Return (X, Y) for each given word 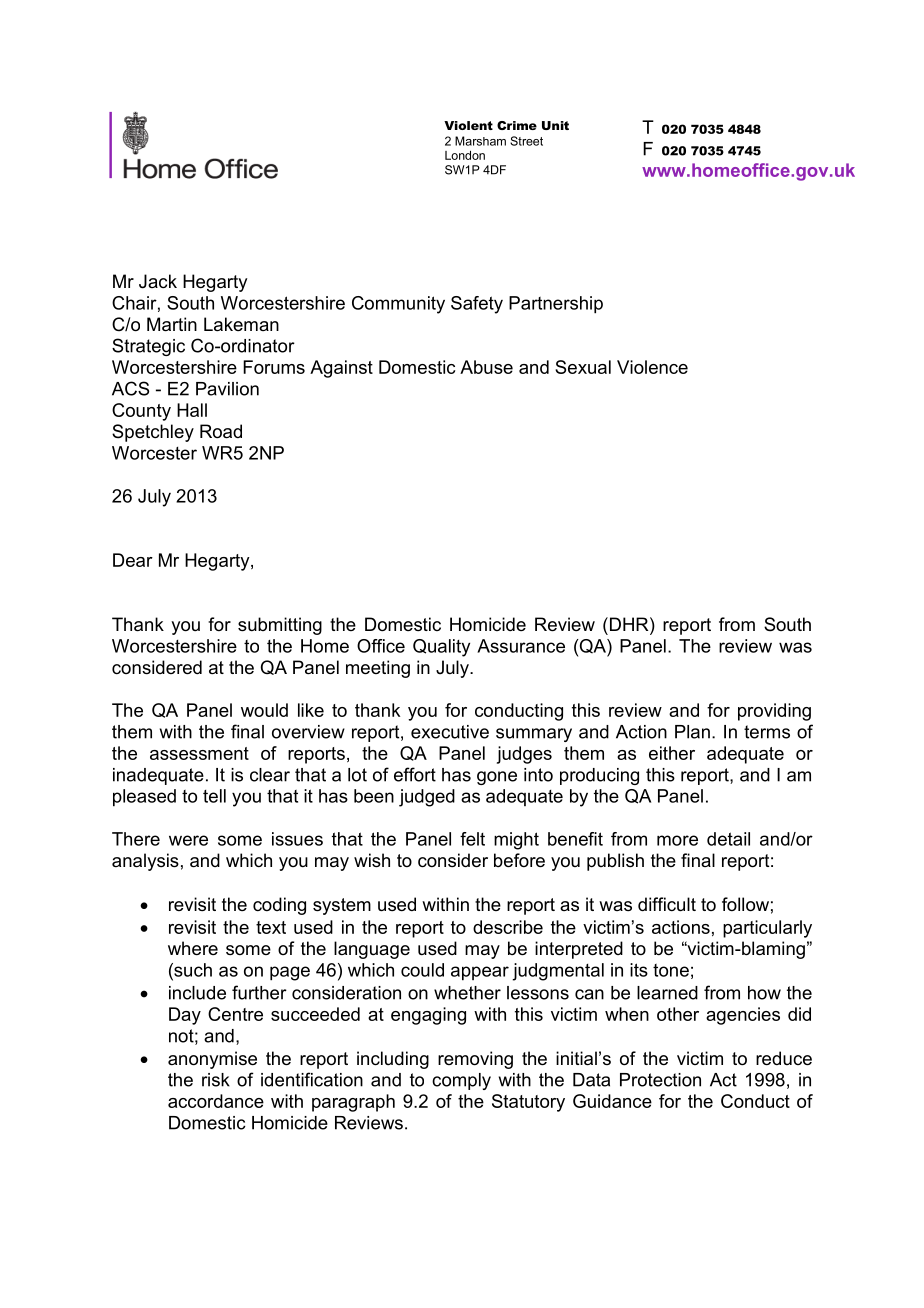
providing (774, 712)
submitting (280, 626)
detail (728, 839)
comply (461, 1081)
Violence (652, 367)
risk (216, 1080)
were (188, 840)
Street (526, 141)
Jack (158, 281)
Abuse (486, 367)
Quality (441, 648)
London (465, 155)
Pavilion (227, 389)
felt (472, 839)
